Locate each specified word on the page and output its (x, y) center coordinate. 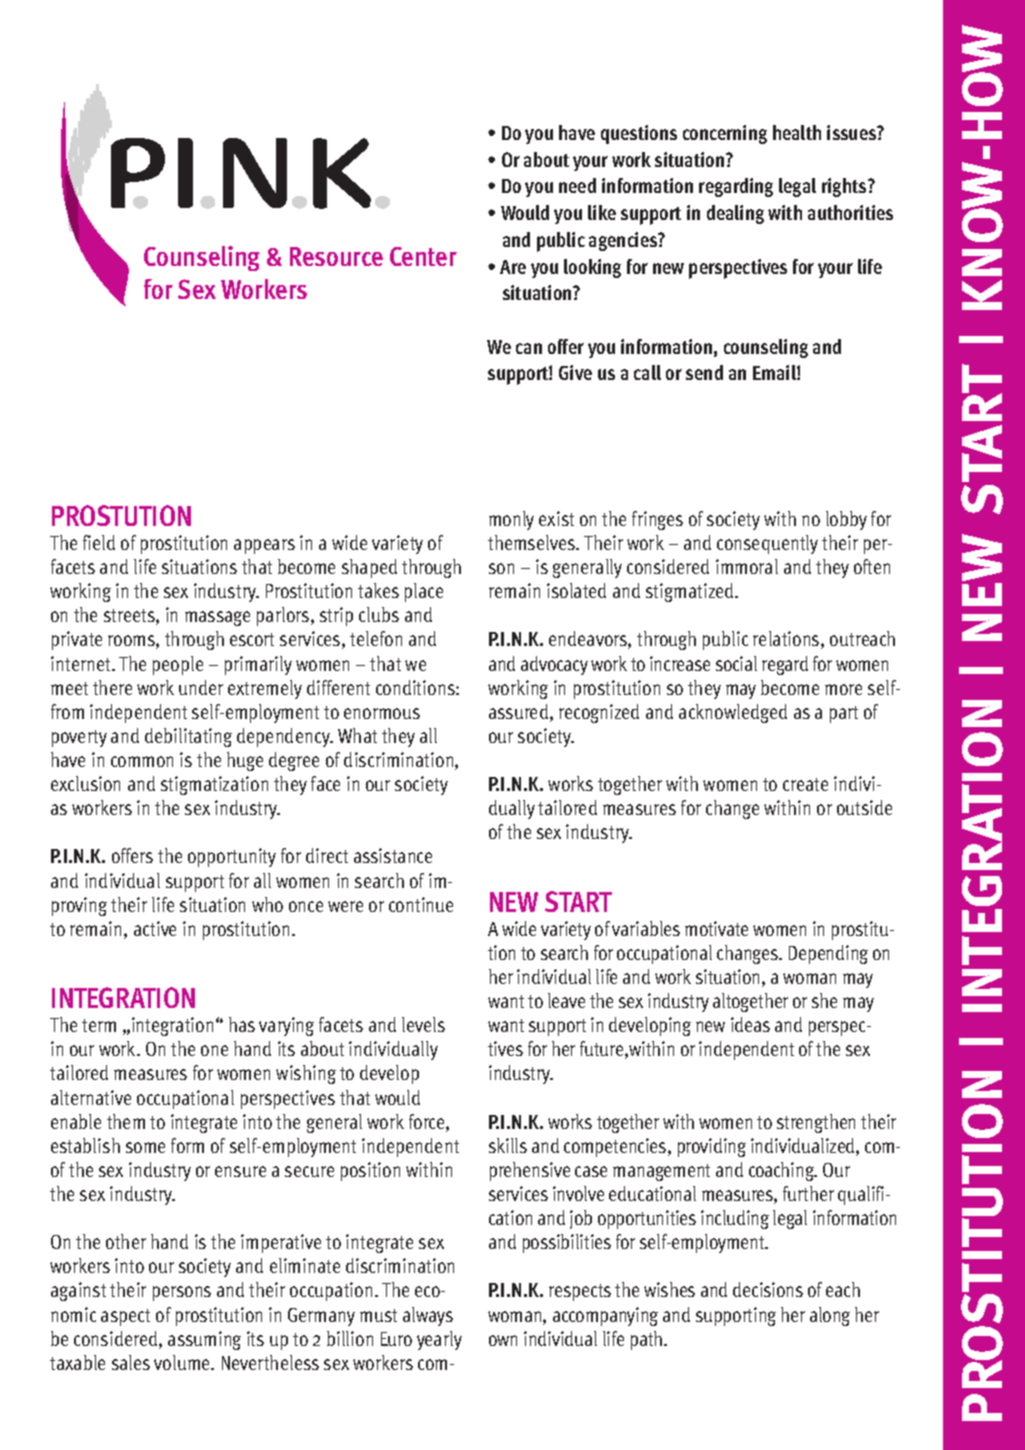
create (805, 784)
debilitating (188, 737)
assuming (204, 1340)
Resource (336, 256)
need (577, 185)
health (797, 132)
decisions (768, 1289)
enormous (382, 713)
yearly (439, 1340)
